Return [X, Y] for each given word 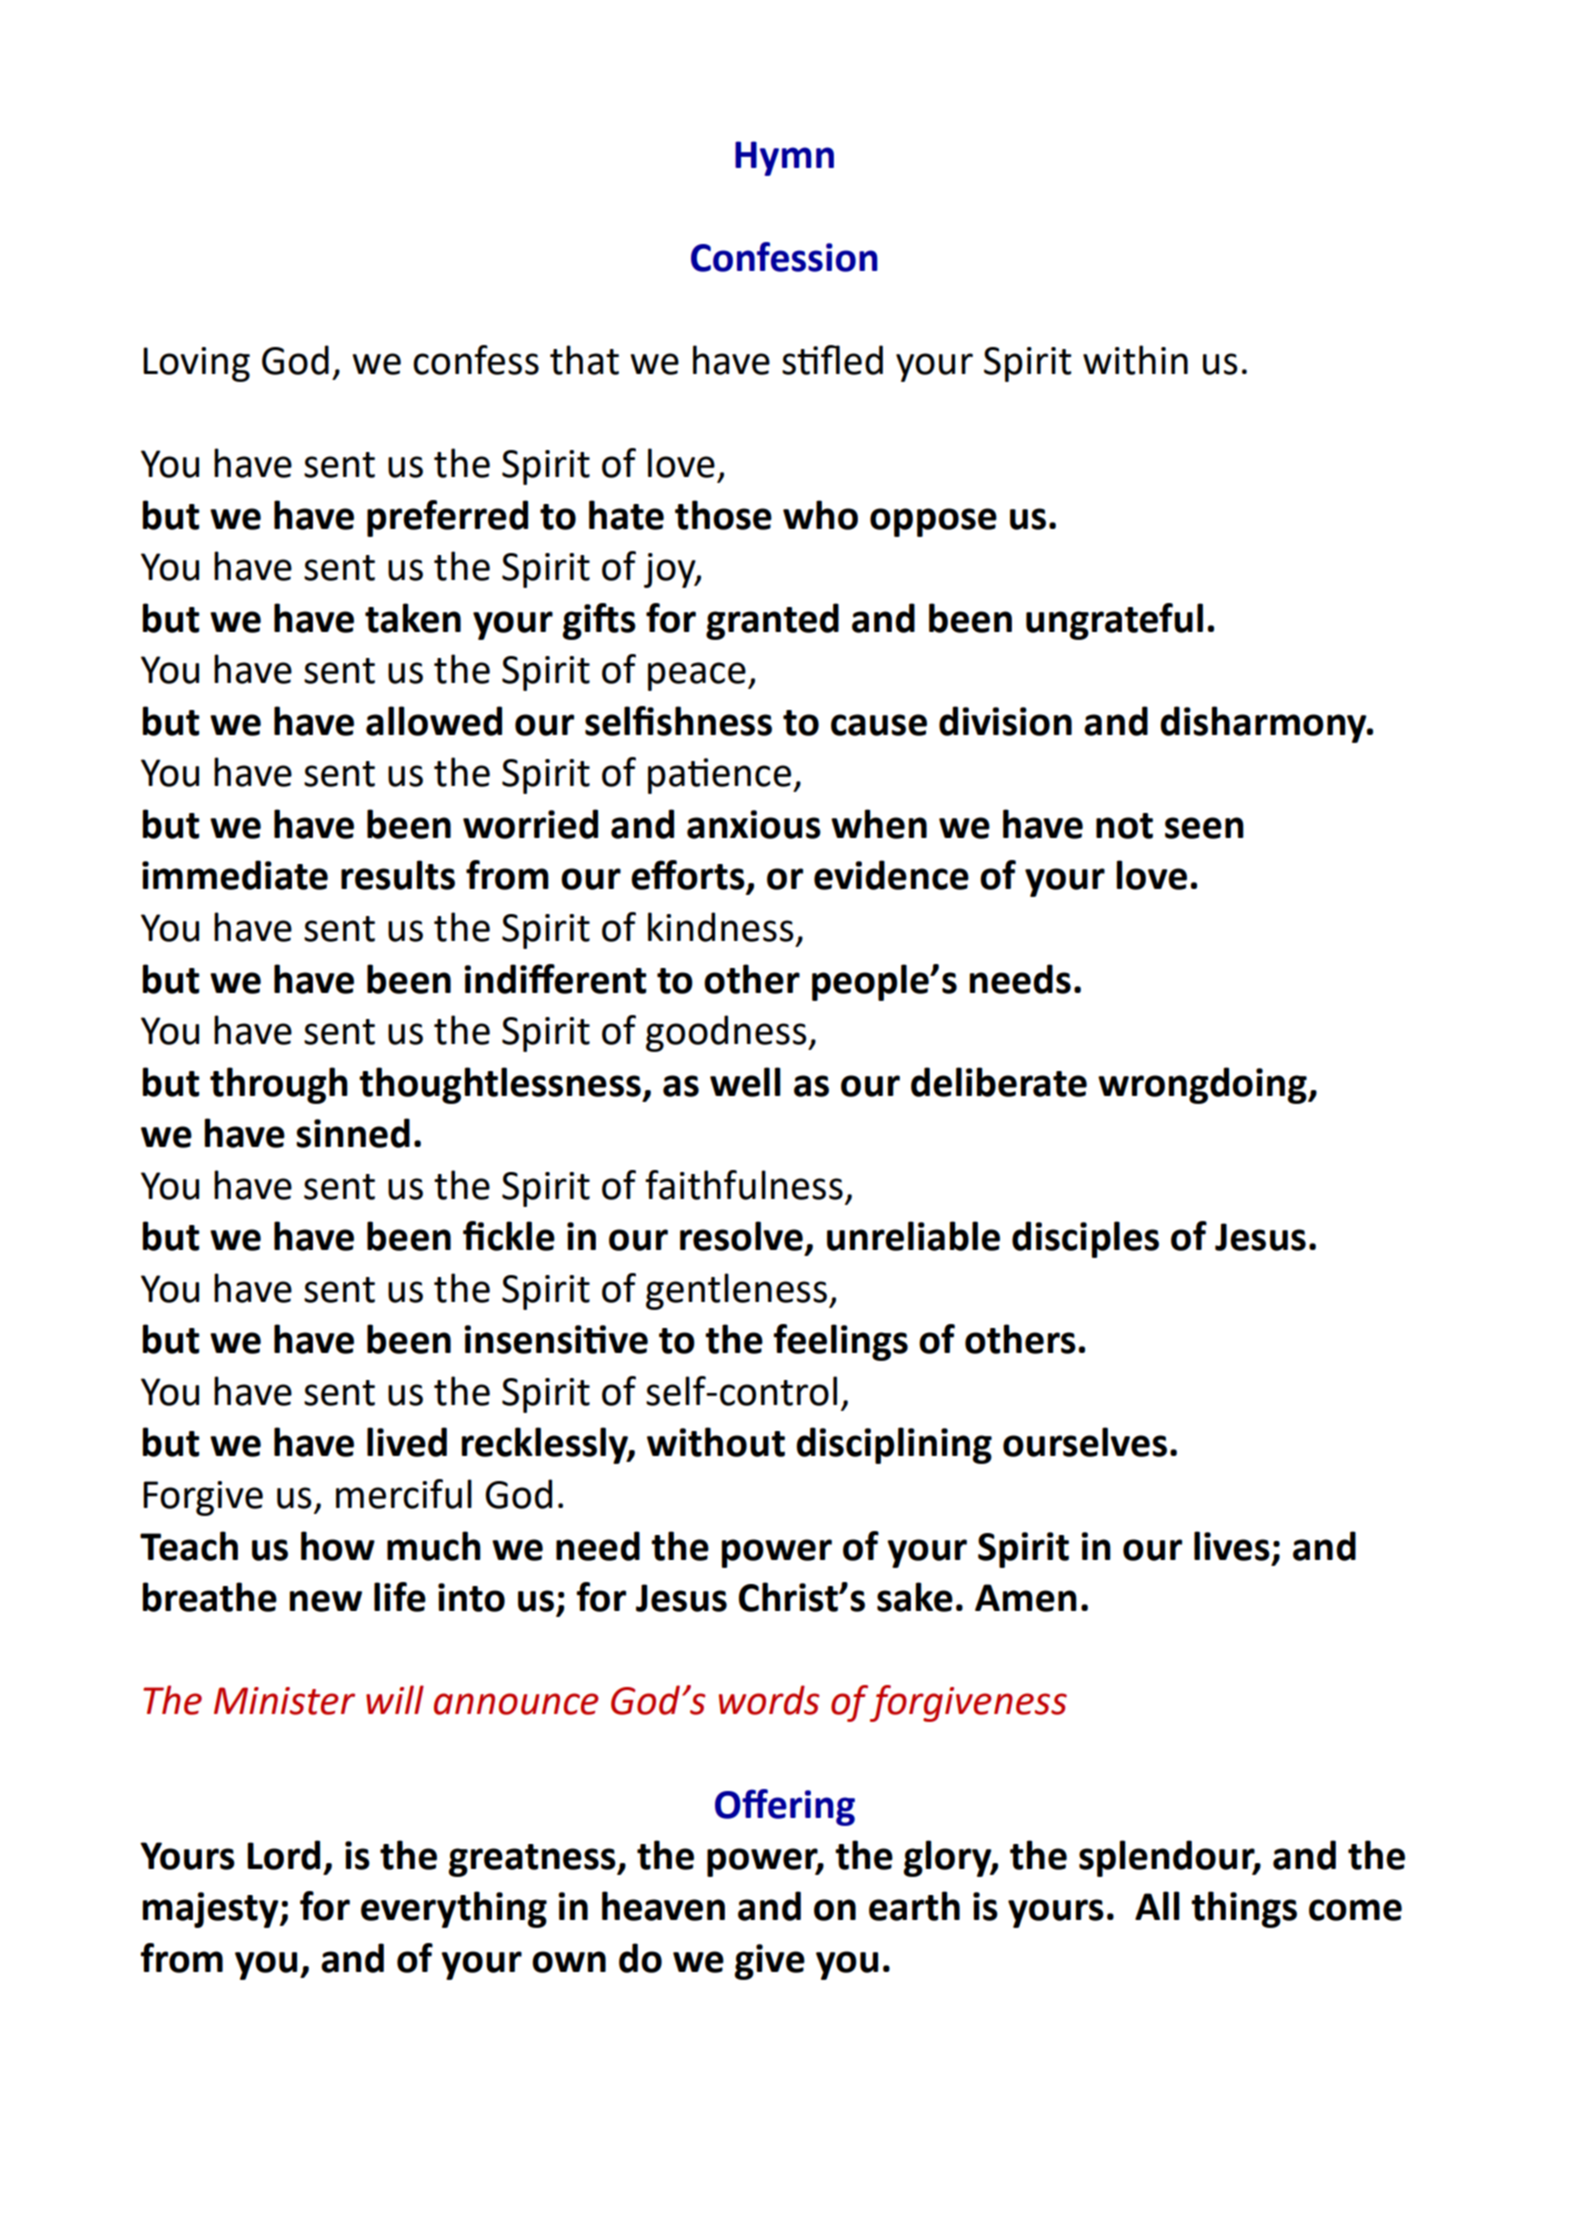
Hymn [784, 158]
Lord [283, 1855]
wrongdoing [1203, 1085]
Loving [196, 364]
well [745, 1082]
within [1135, 360]
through [279, 1085]
